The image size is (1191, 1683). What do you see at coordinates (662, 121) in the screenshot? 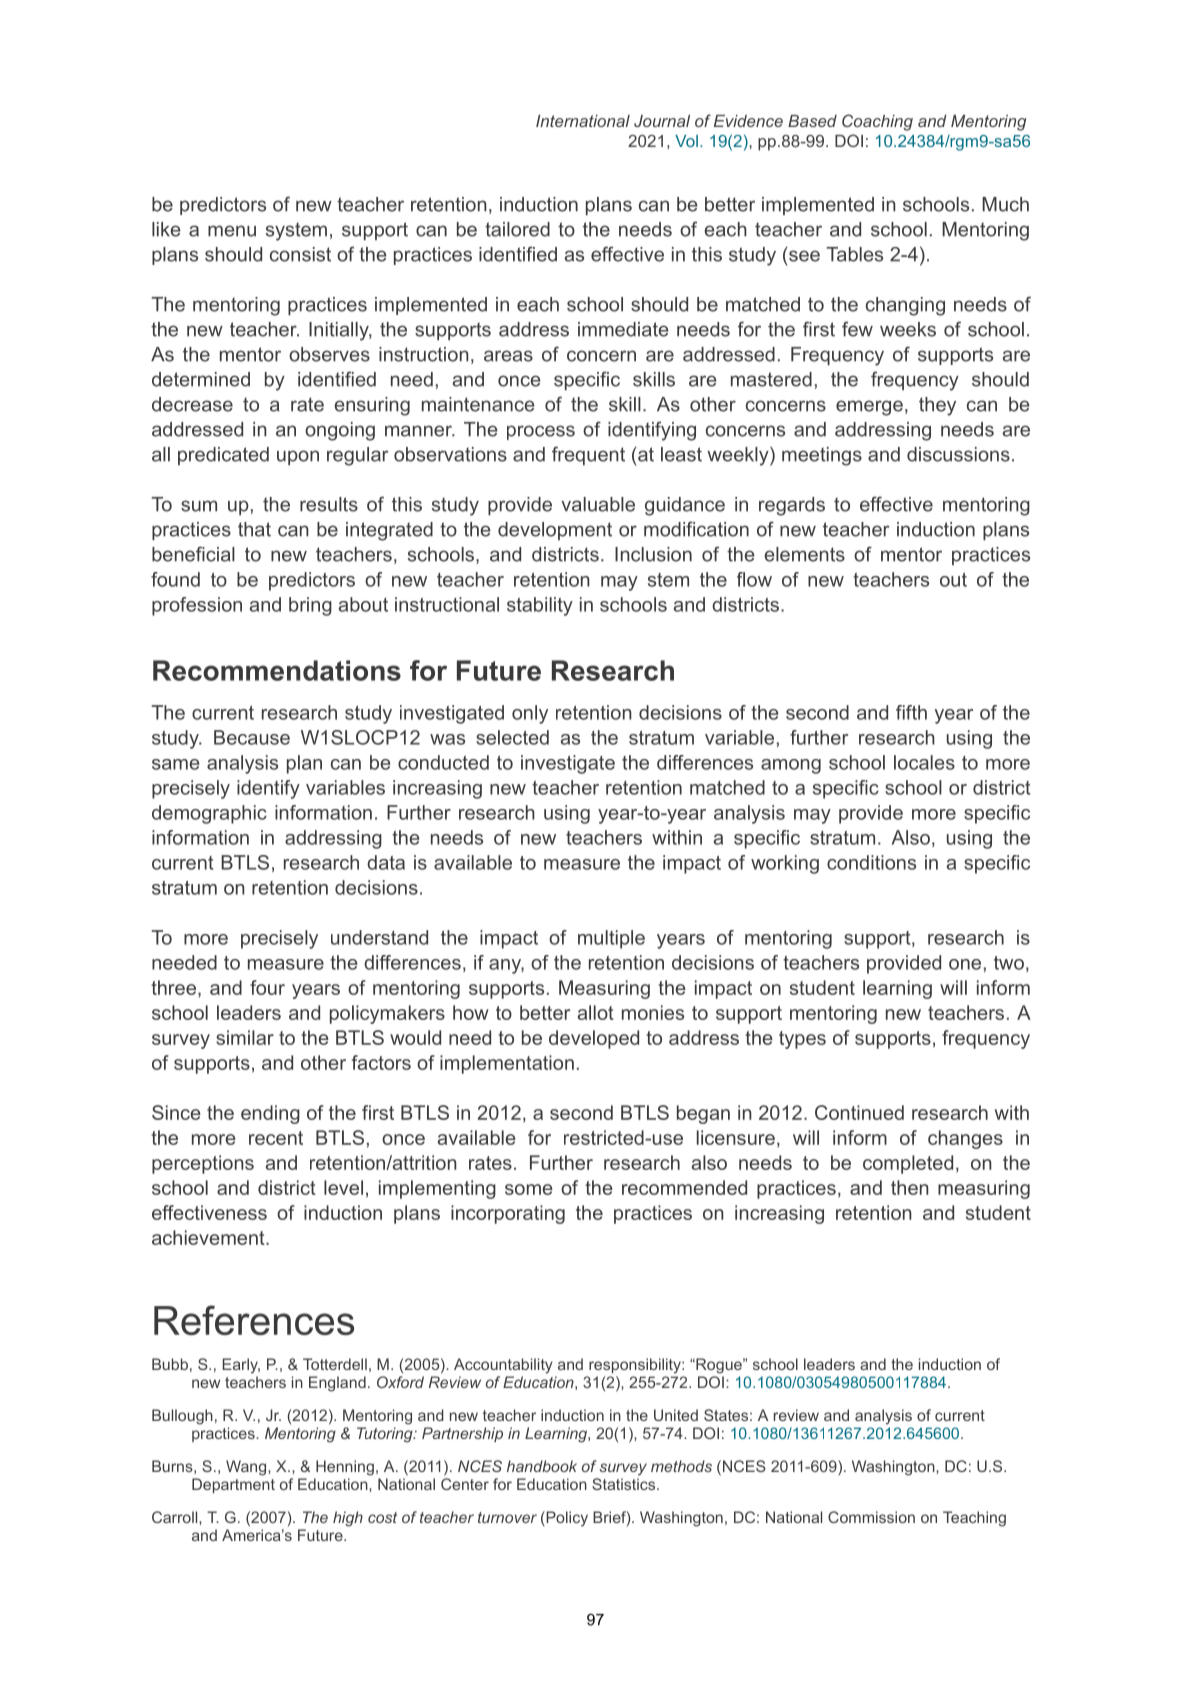
I see `Journal` at bounding box center [662, 121].
